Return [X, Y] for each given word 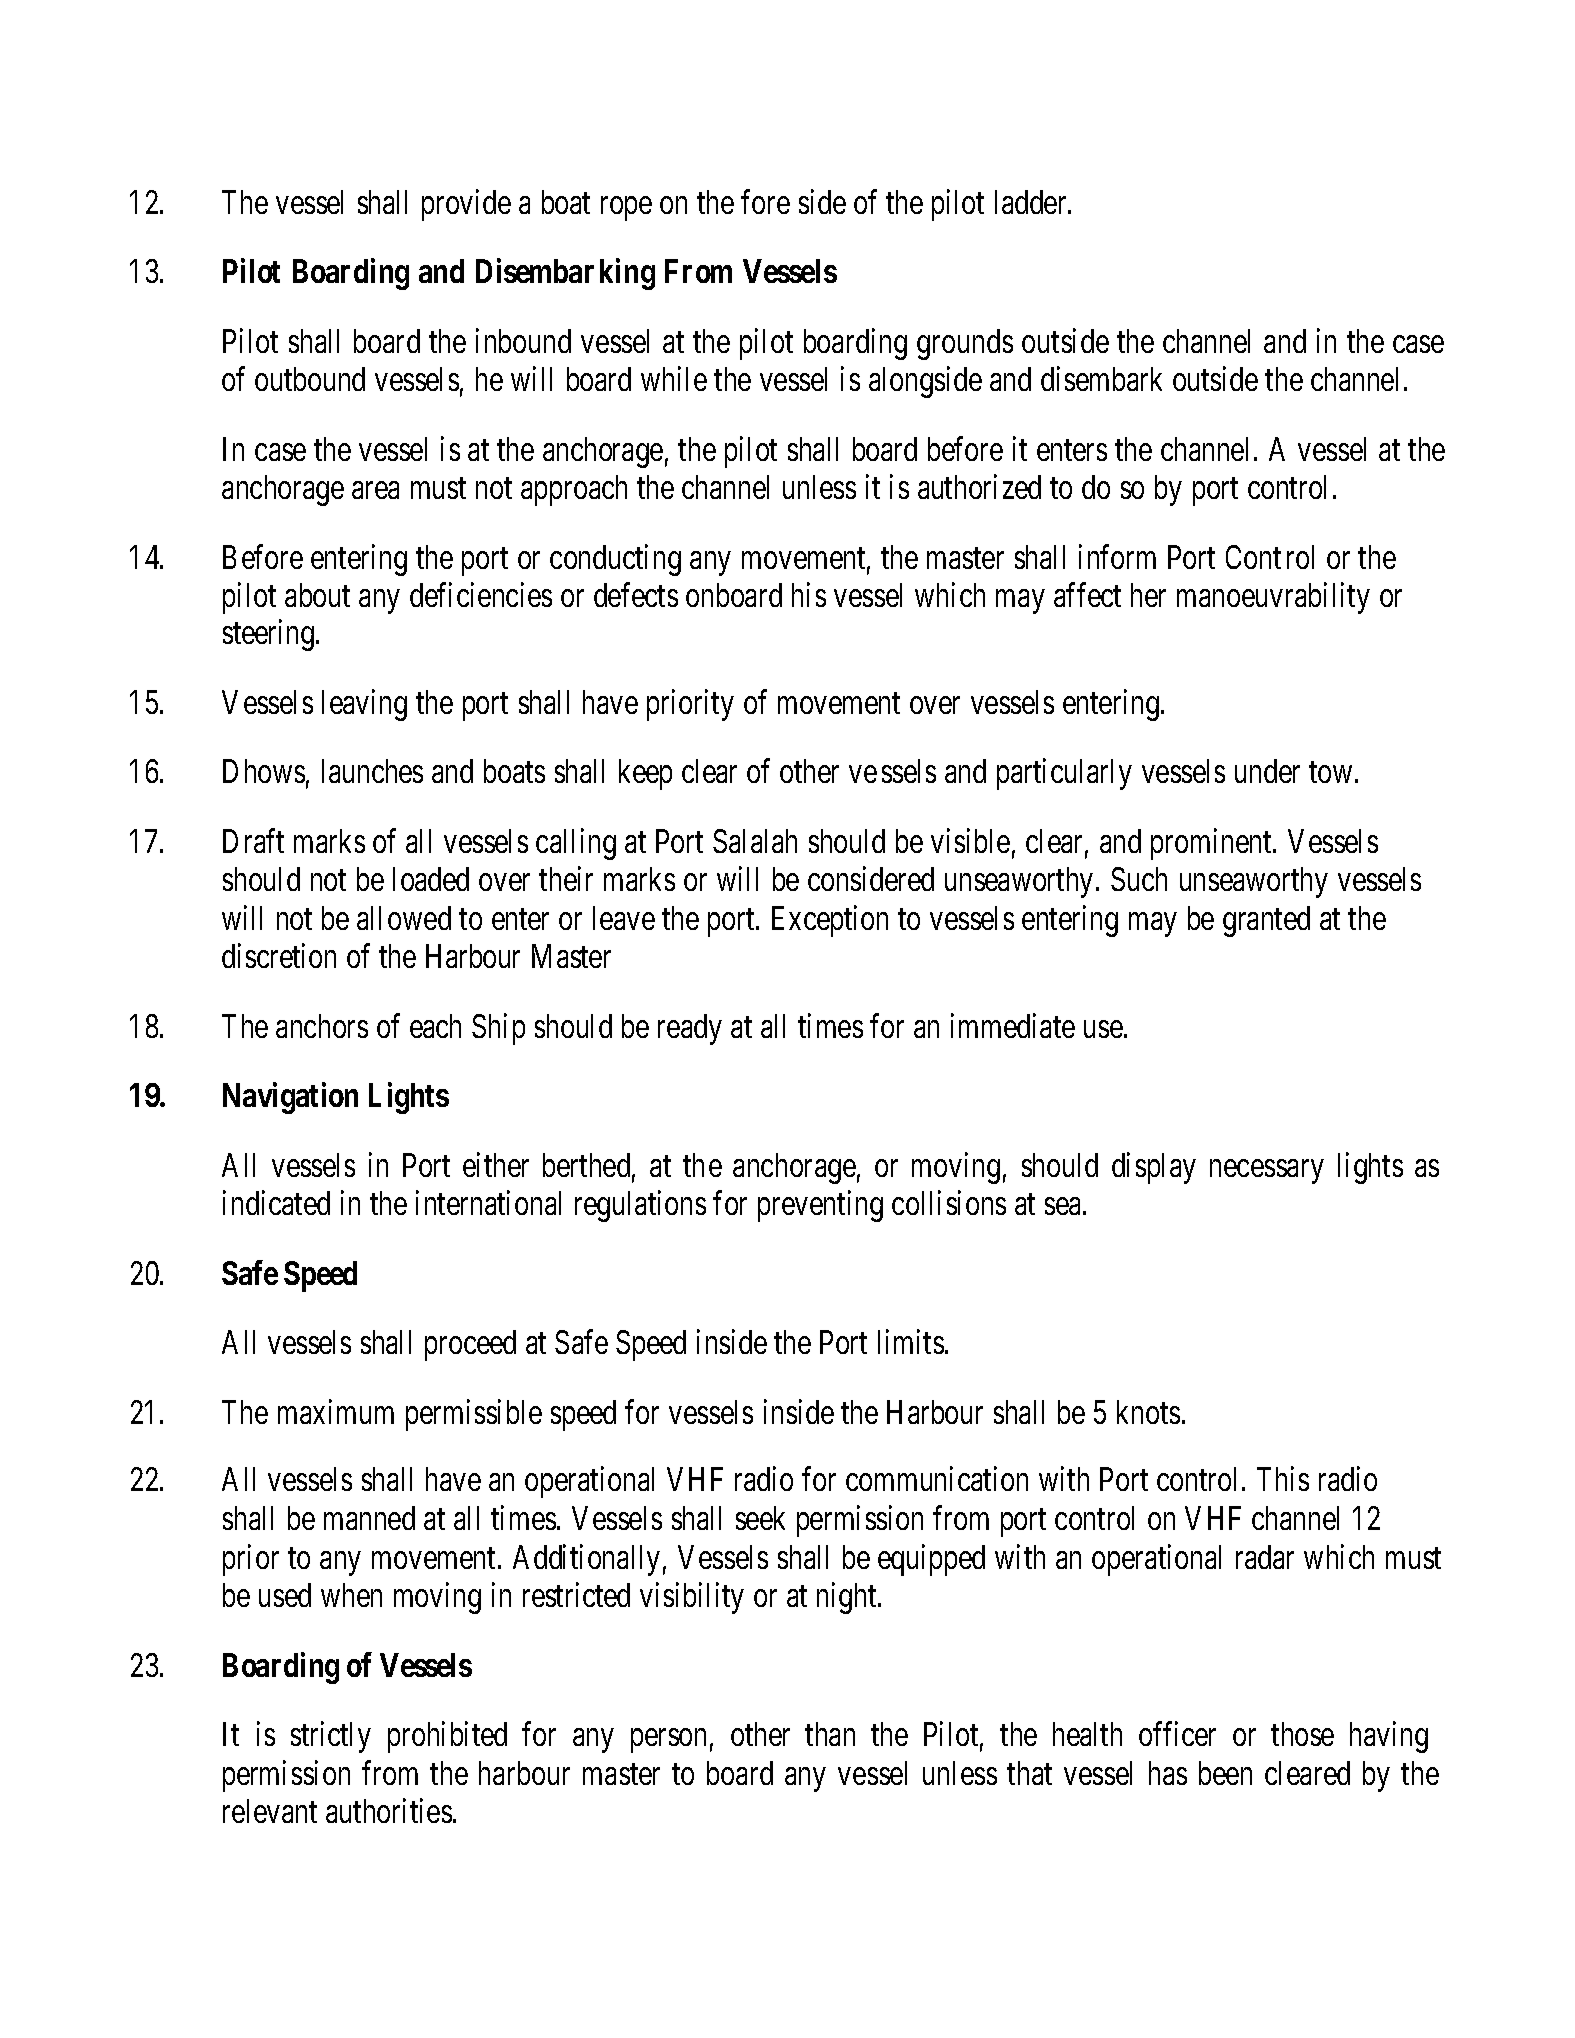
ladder [1032, 202]
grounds [965, 344]
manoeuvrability [1273, 598]
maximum [336, 1411]
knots [1148, 1412]
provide [466, 205]
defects [636, 595]
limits [911, 1342]
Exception [830, 921]
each [435, 1026]
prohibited [447, 1737]
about [317, 595]
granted [1266, 921]
